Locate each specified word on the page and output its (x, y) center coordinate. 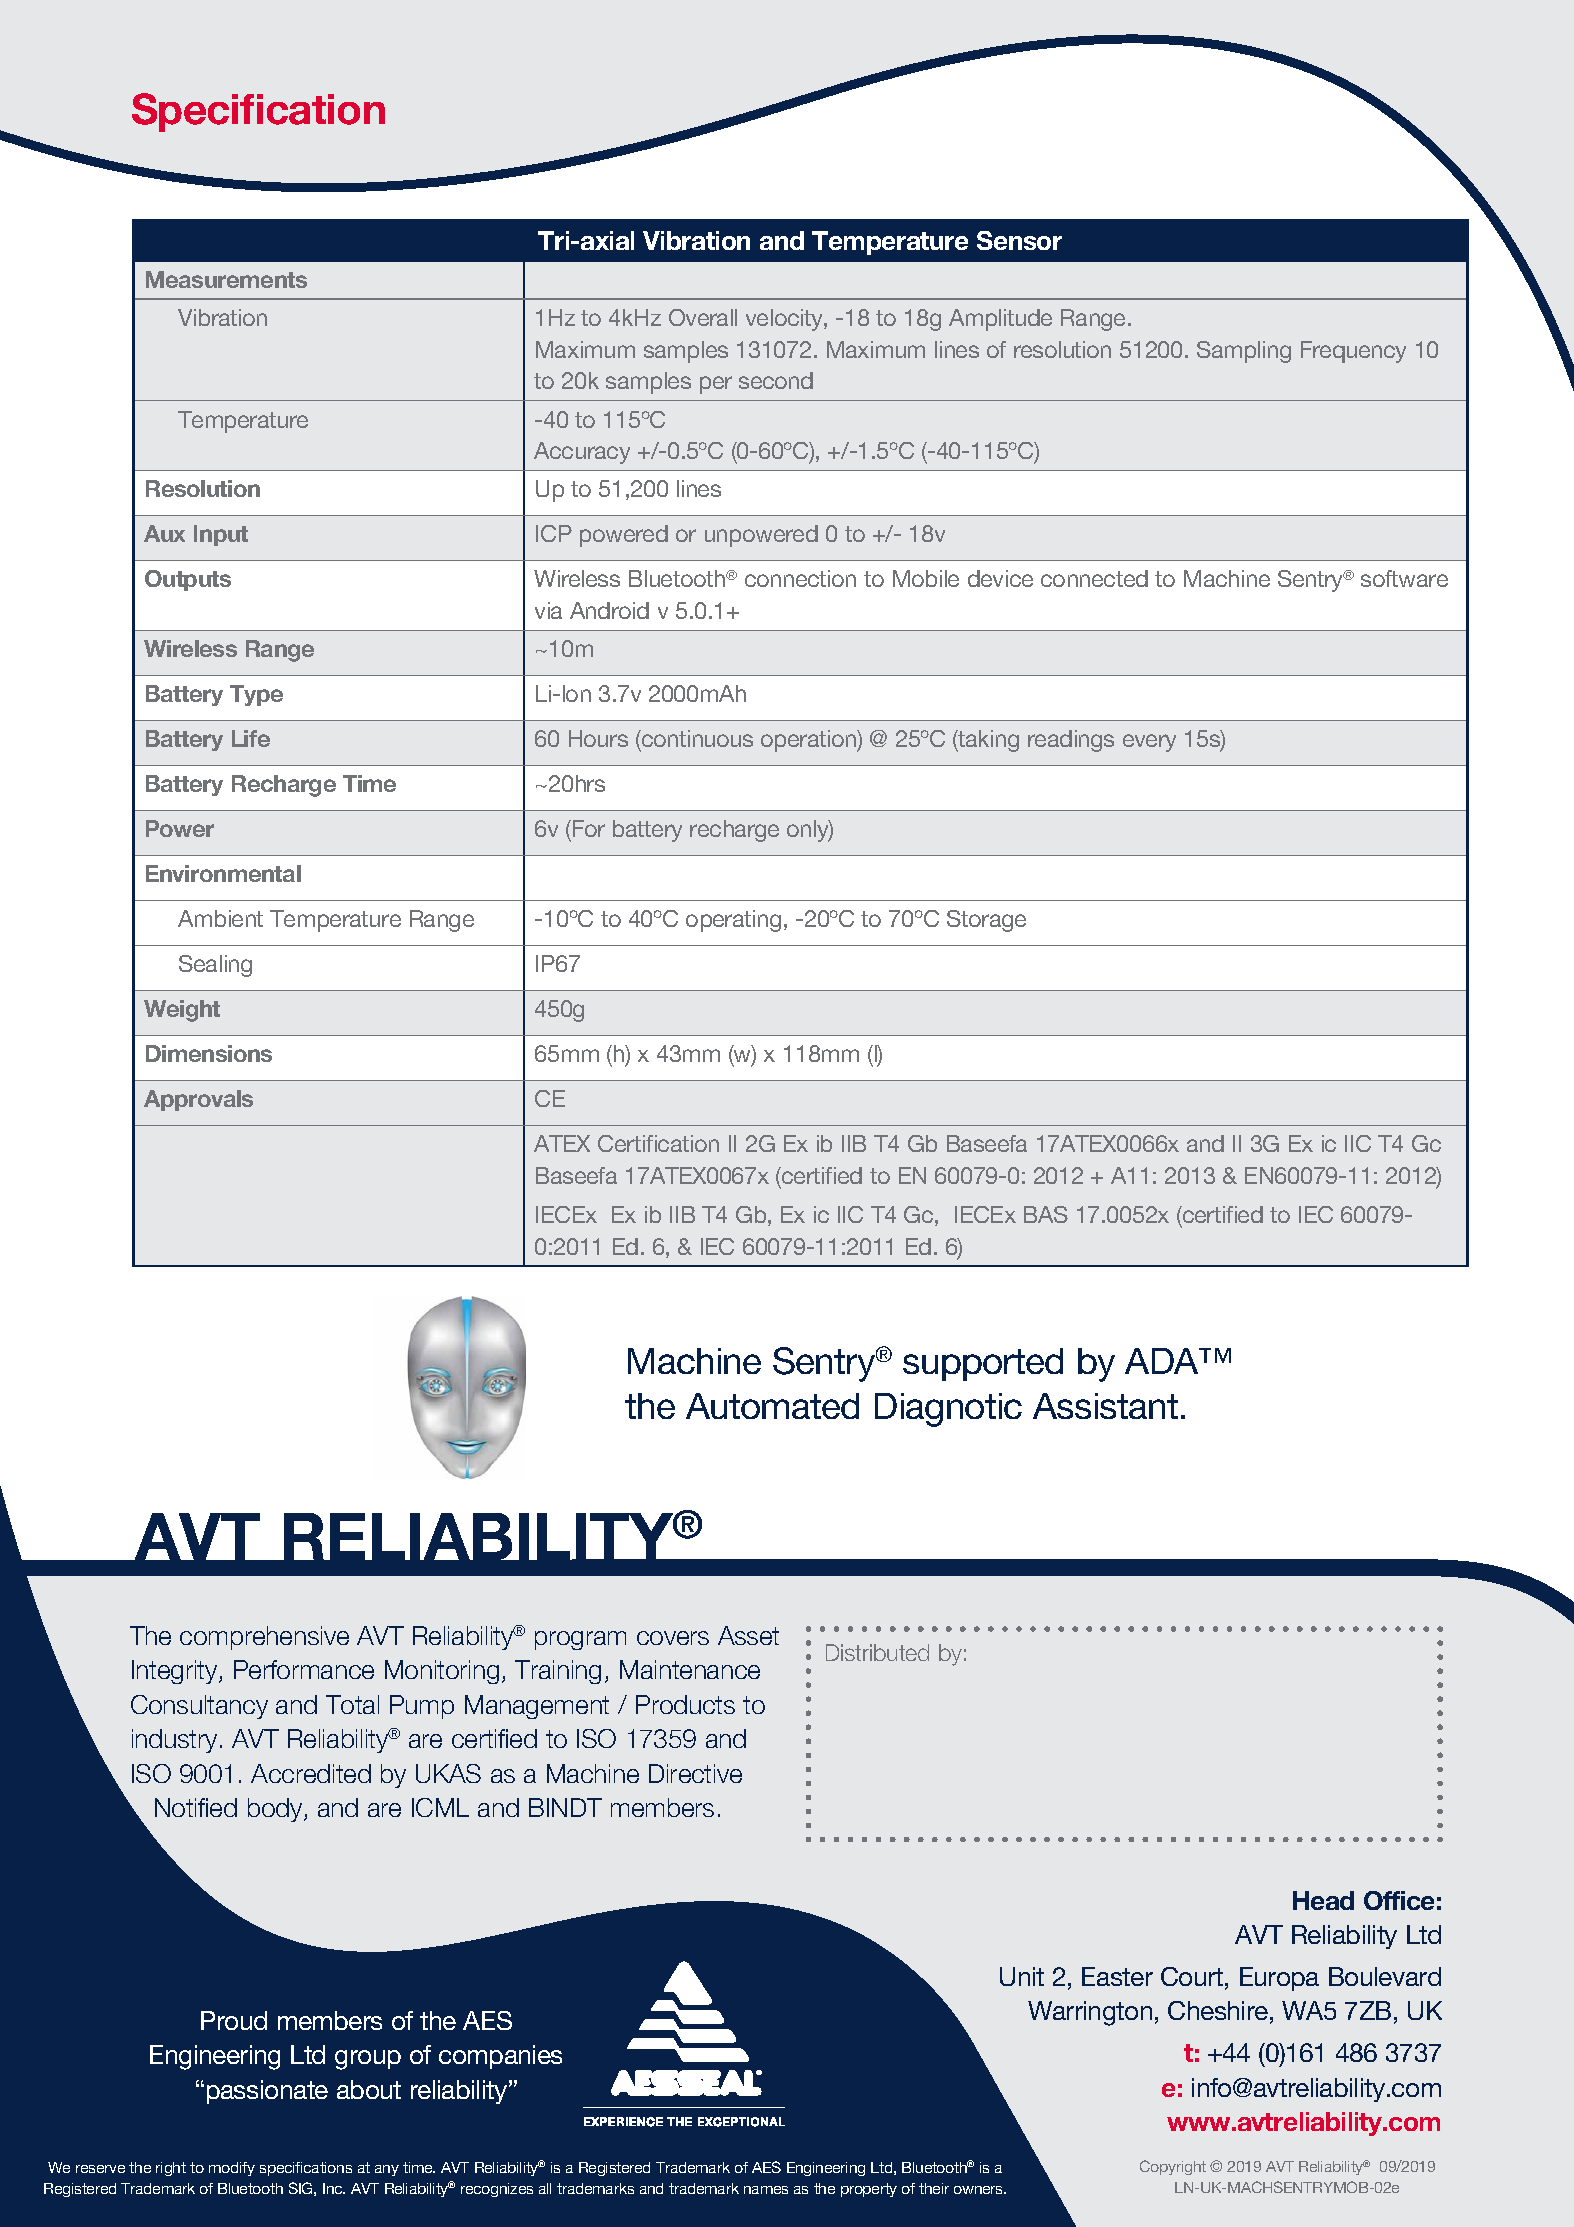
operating (733, 921)
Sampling (1244, 352)
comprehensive (264, 1638)
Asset (748, 1635)
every (1149, 743)
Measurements (226, 279)
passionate (267, 2092)
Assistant (1105, 1406)
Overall (703, 317)
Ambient (220, 918)
